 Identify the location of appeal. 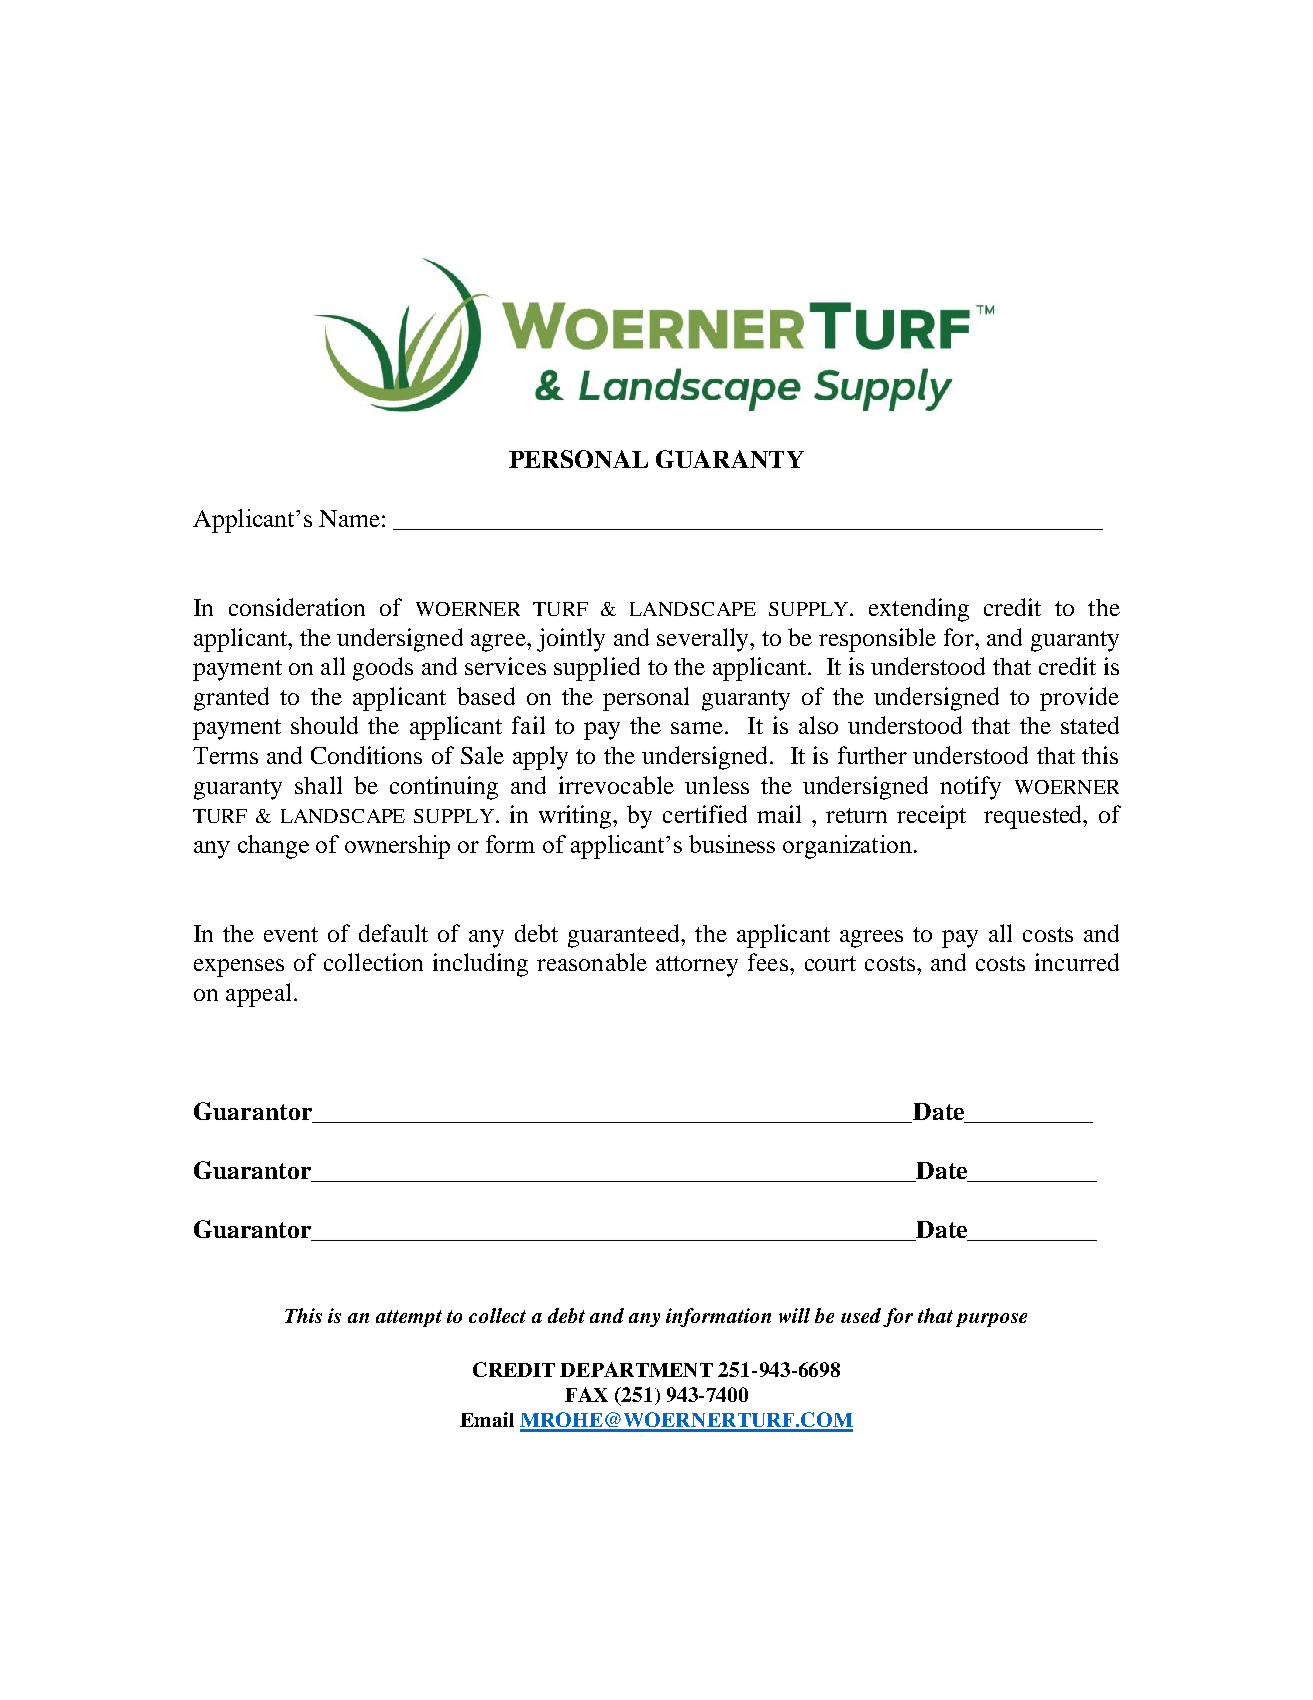
(258, 995).
